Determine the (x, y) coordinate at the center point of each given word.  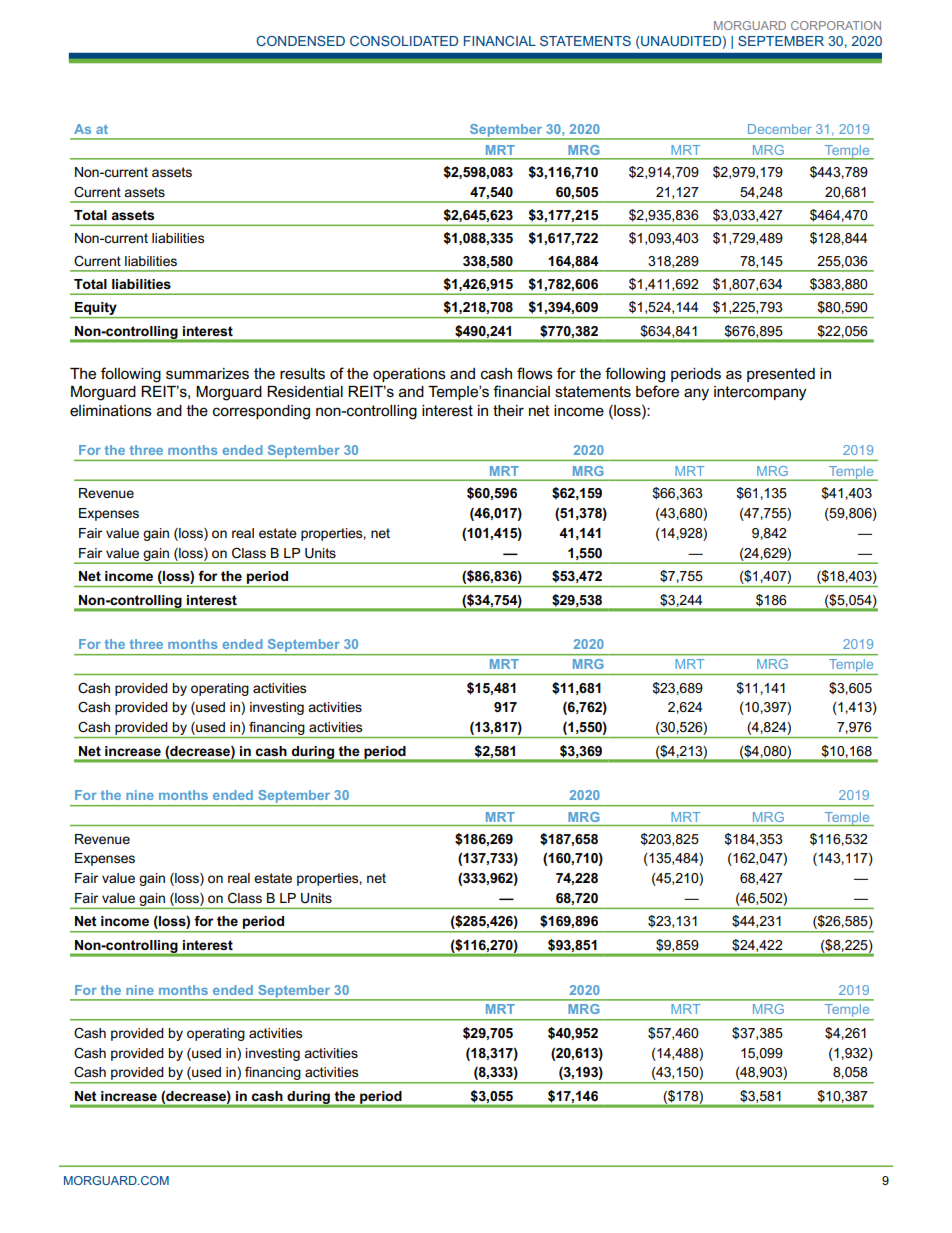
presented (781, 375)
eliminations (111, 410)
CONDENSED (300, 41)
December (780, 129)
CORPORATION (836, 25)
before (657, 391)
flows (535, 373)
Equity (96, 310)
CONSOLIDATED (404, 41)
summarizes (207, 374)
